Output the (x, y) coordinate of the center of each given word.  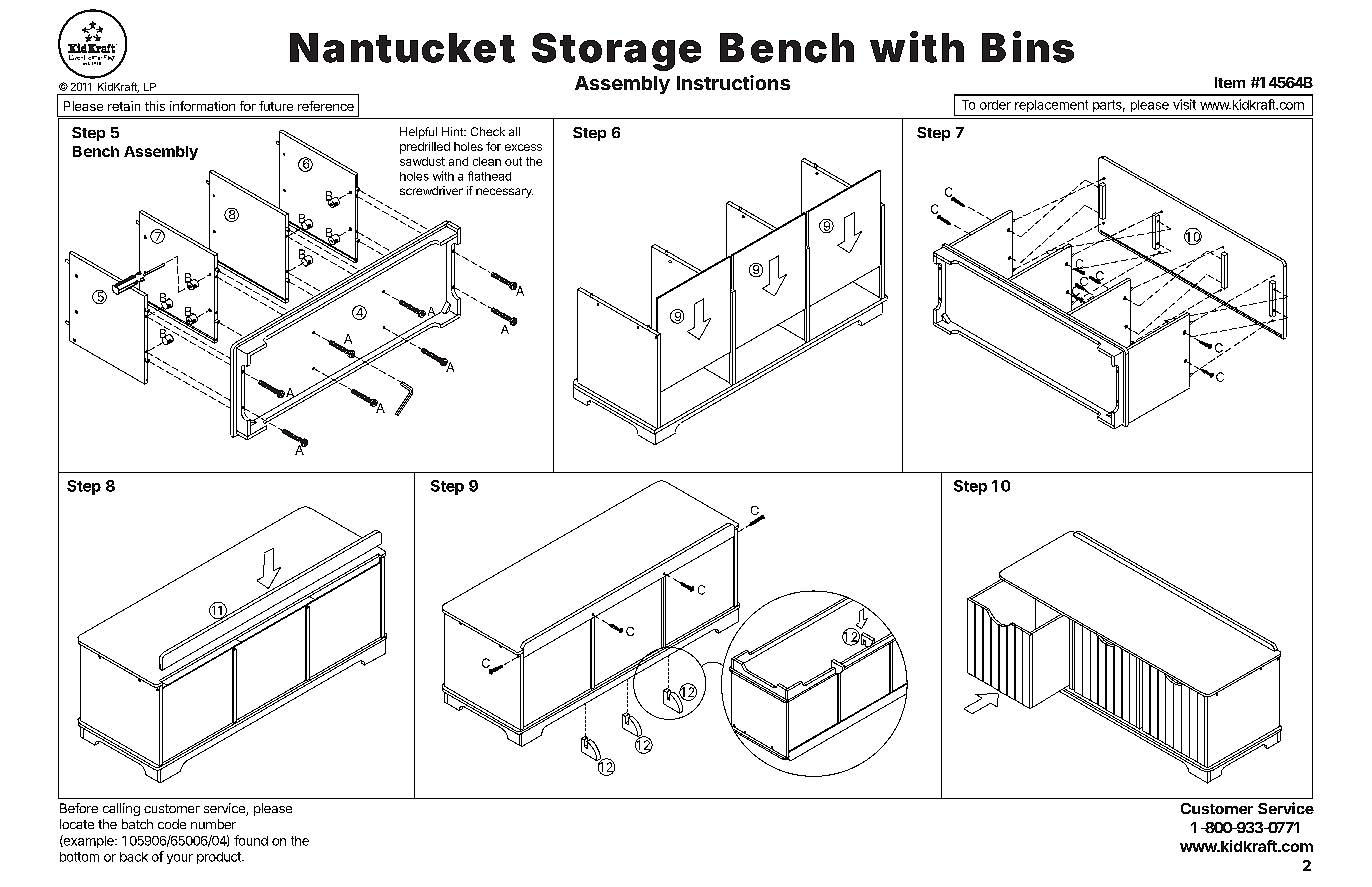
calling (121, 809)
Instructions (733, 82)
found (251, 840)
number (213, 824)
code (172, 824)
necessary (504, 193)
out (513, 161)
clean (487, 161)
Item (1230, 82)
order (995, 105)
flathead (489, 176)
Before (79, 808)
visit (1184, 104)
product (220, 858)
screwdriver (431, 190)
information (202, 106)
